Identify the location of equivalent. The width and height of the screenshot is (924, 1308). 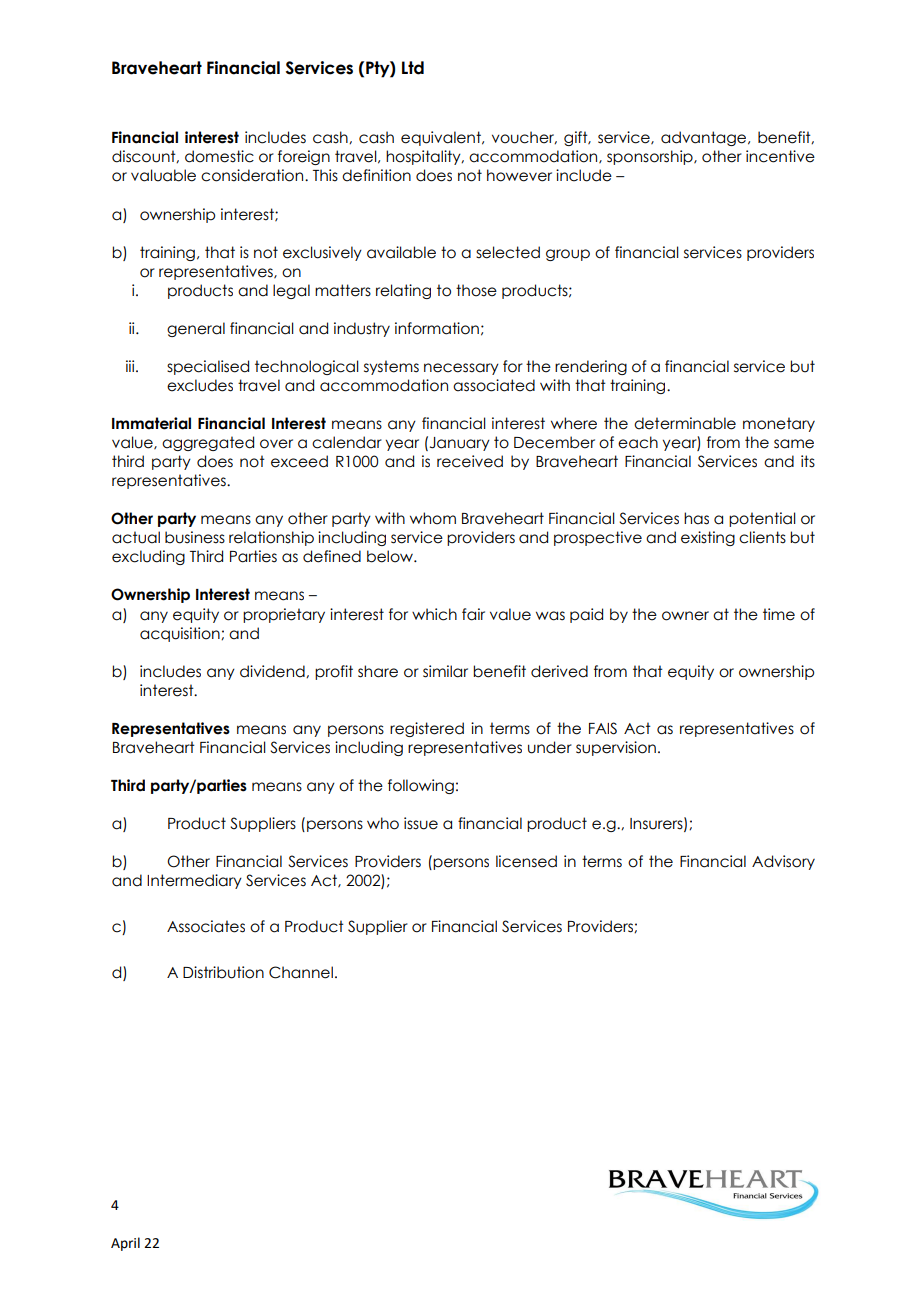
(442, 138).
